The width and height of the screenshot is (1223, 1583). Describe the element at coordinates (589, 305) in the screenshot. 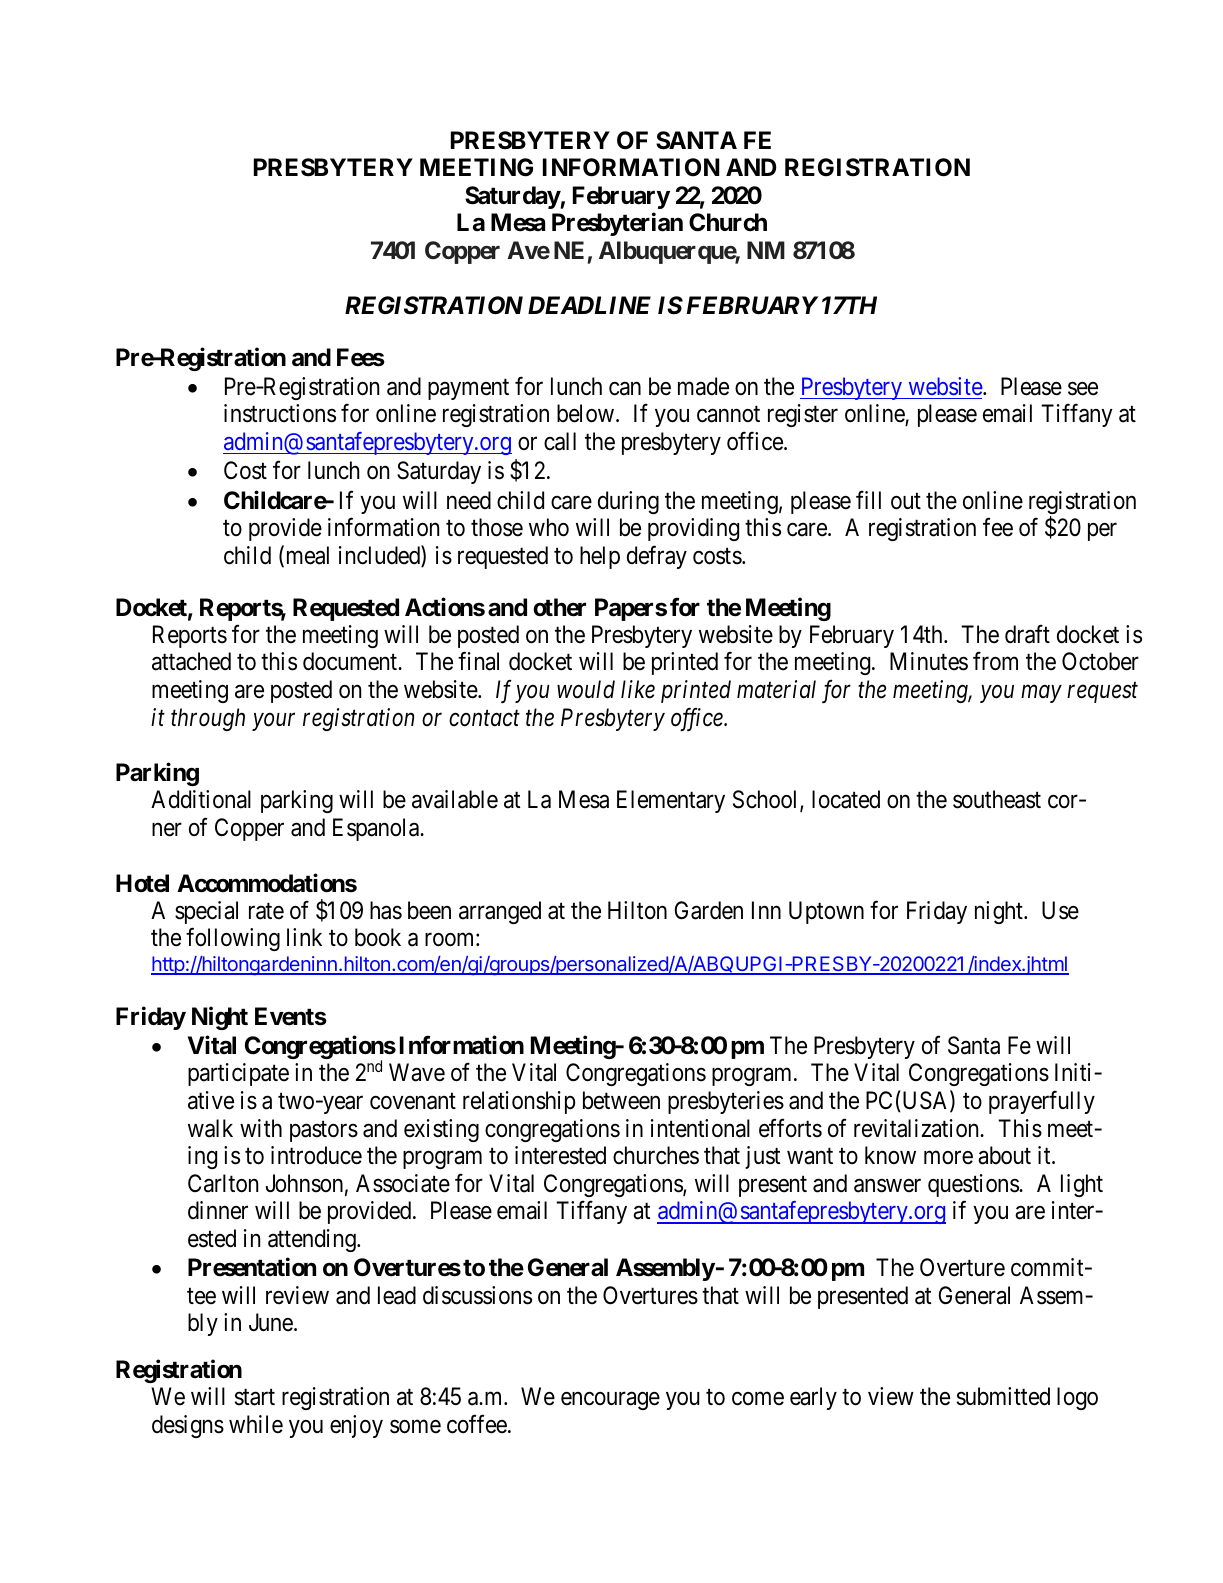

I see `DEADLINE` at that location.
